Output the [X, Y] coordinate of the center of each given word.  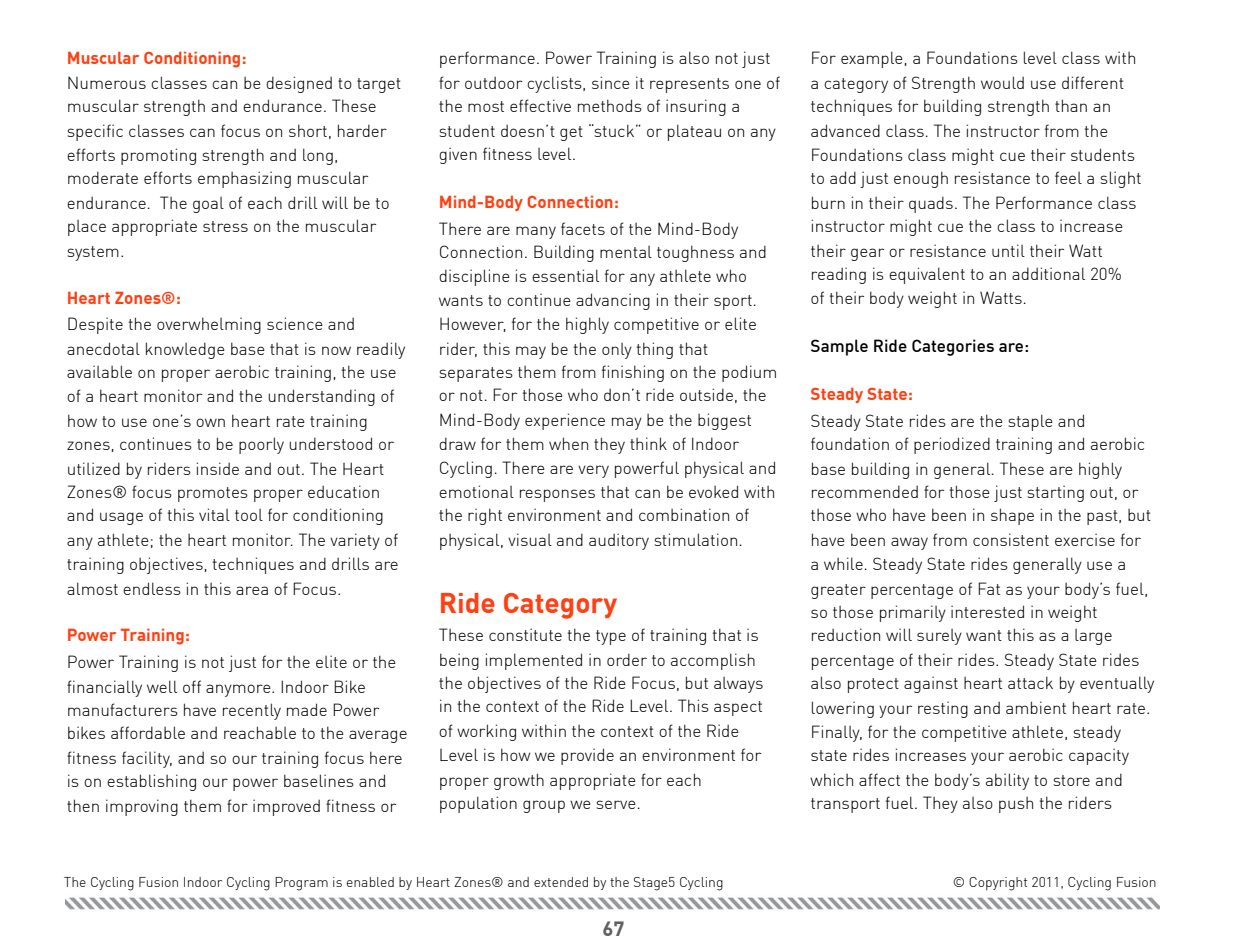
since [611, 82]
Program [301, 884]
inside [218, 468]
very [593, 471]
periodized [952, 445]
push [1016, 805]
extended [561, 882]
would [1002, 82]
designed [299, 84]
